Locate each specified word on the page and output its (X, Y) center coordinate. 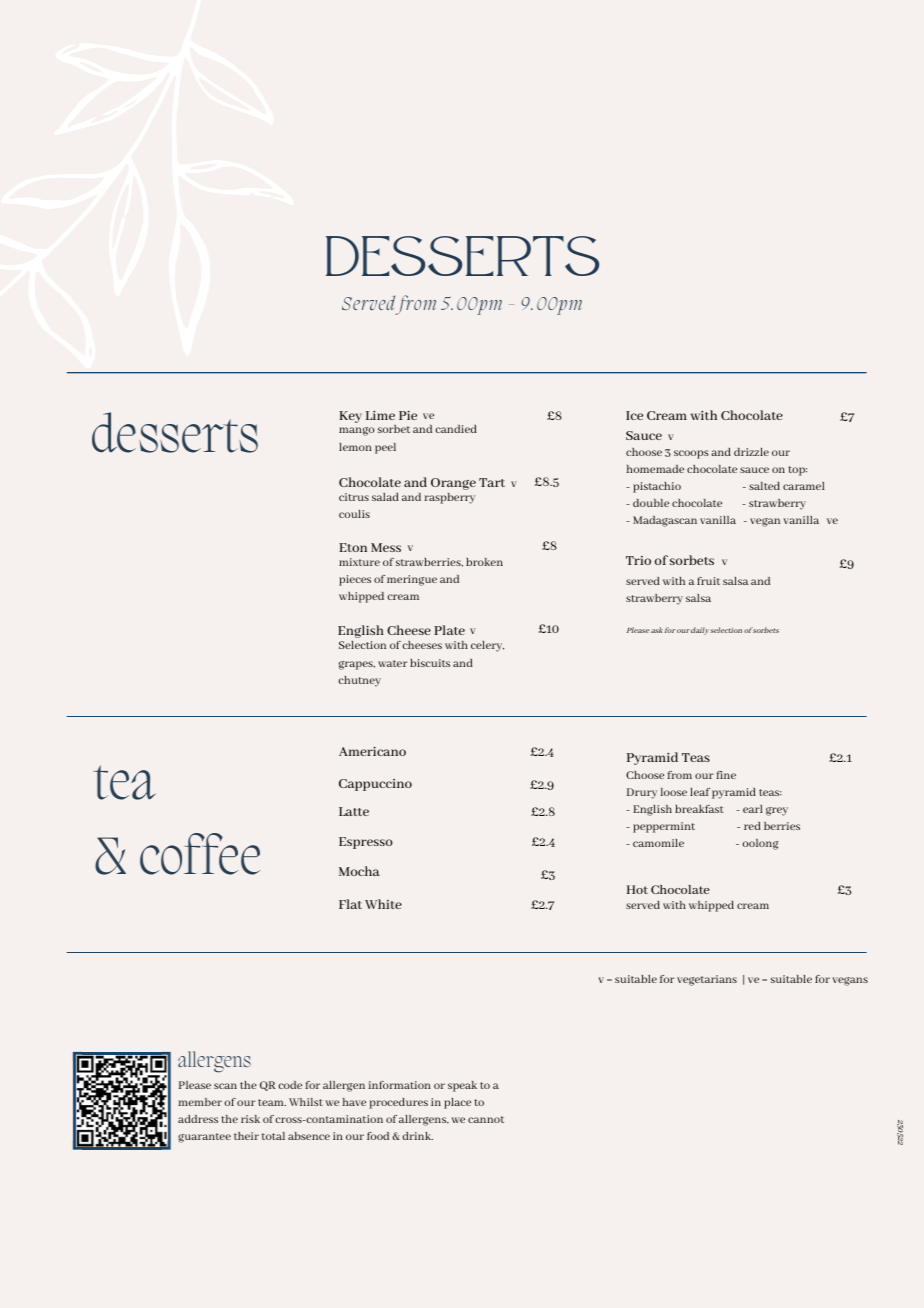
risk (250, 1119)
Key (350, 417)
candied (456, 429)
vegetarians (707, 980)
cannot (486, 1119)
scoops (691, 454)
